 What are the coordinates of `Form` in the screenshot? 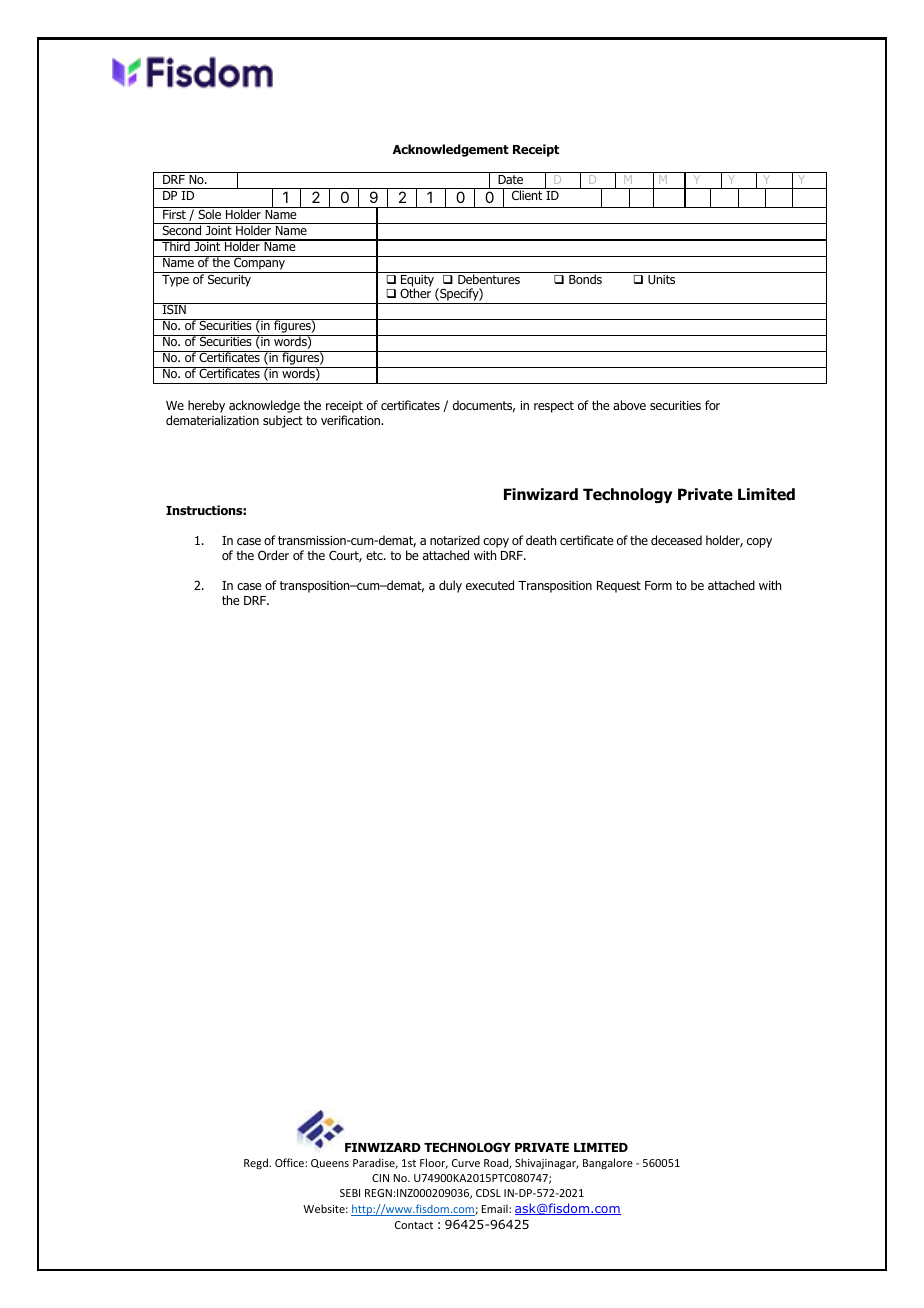 It's located at (658, 585).
